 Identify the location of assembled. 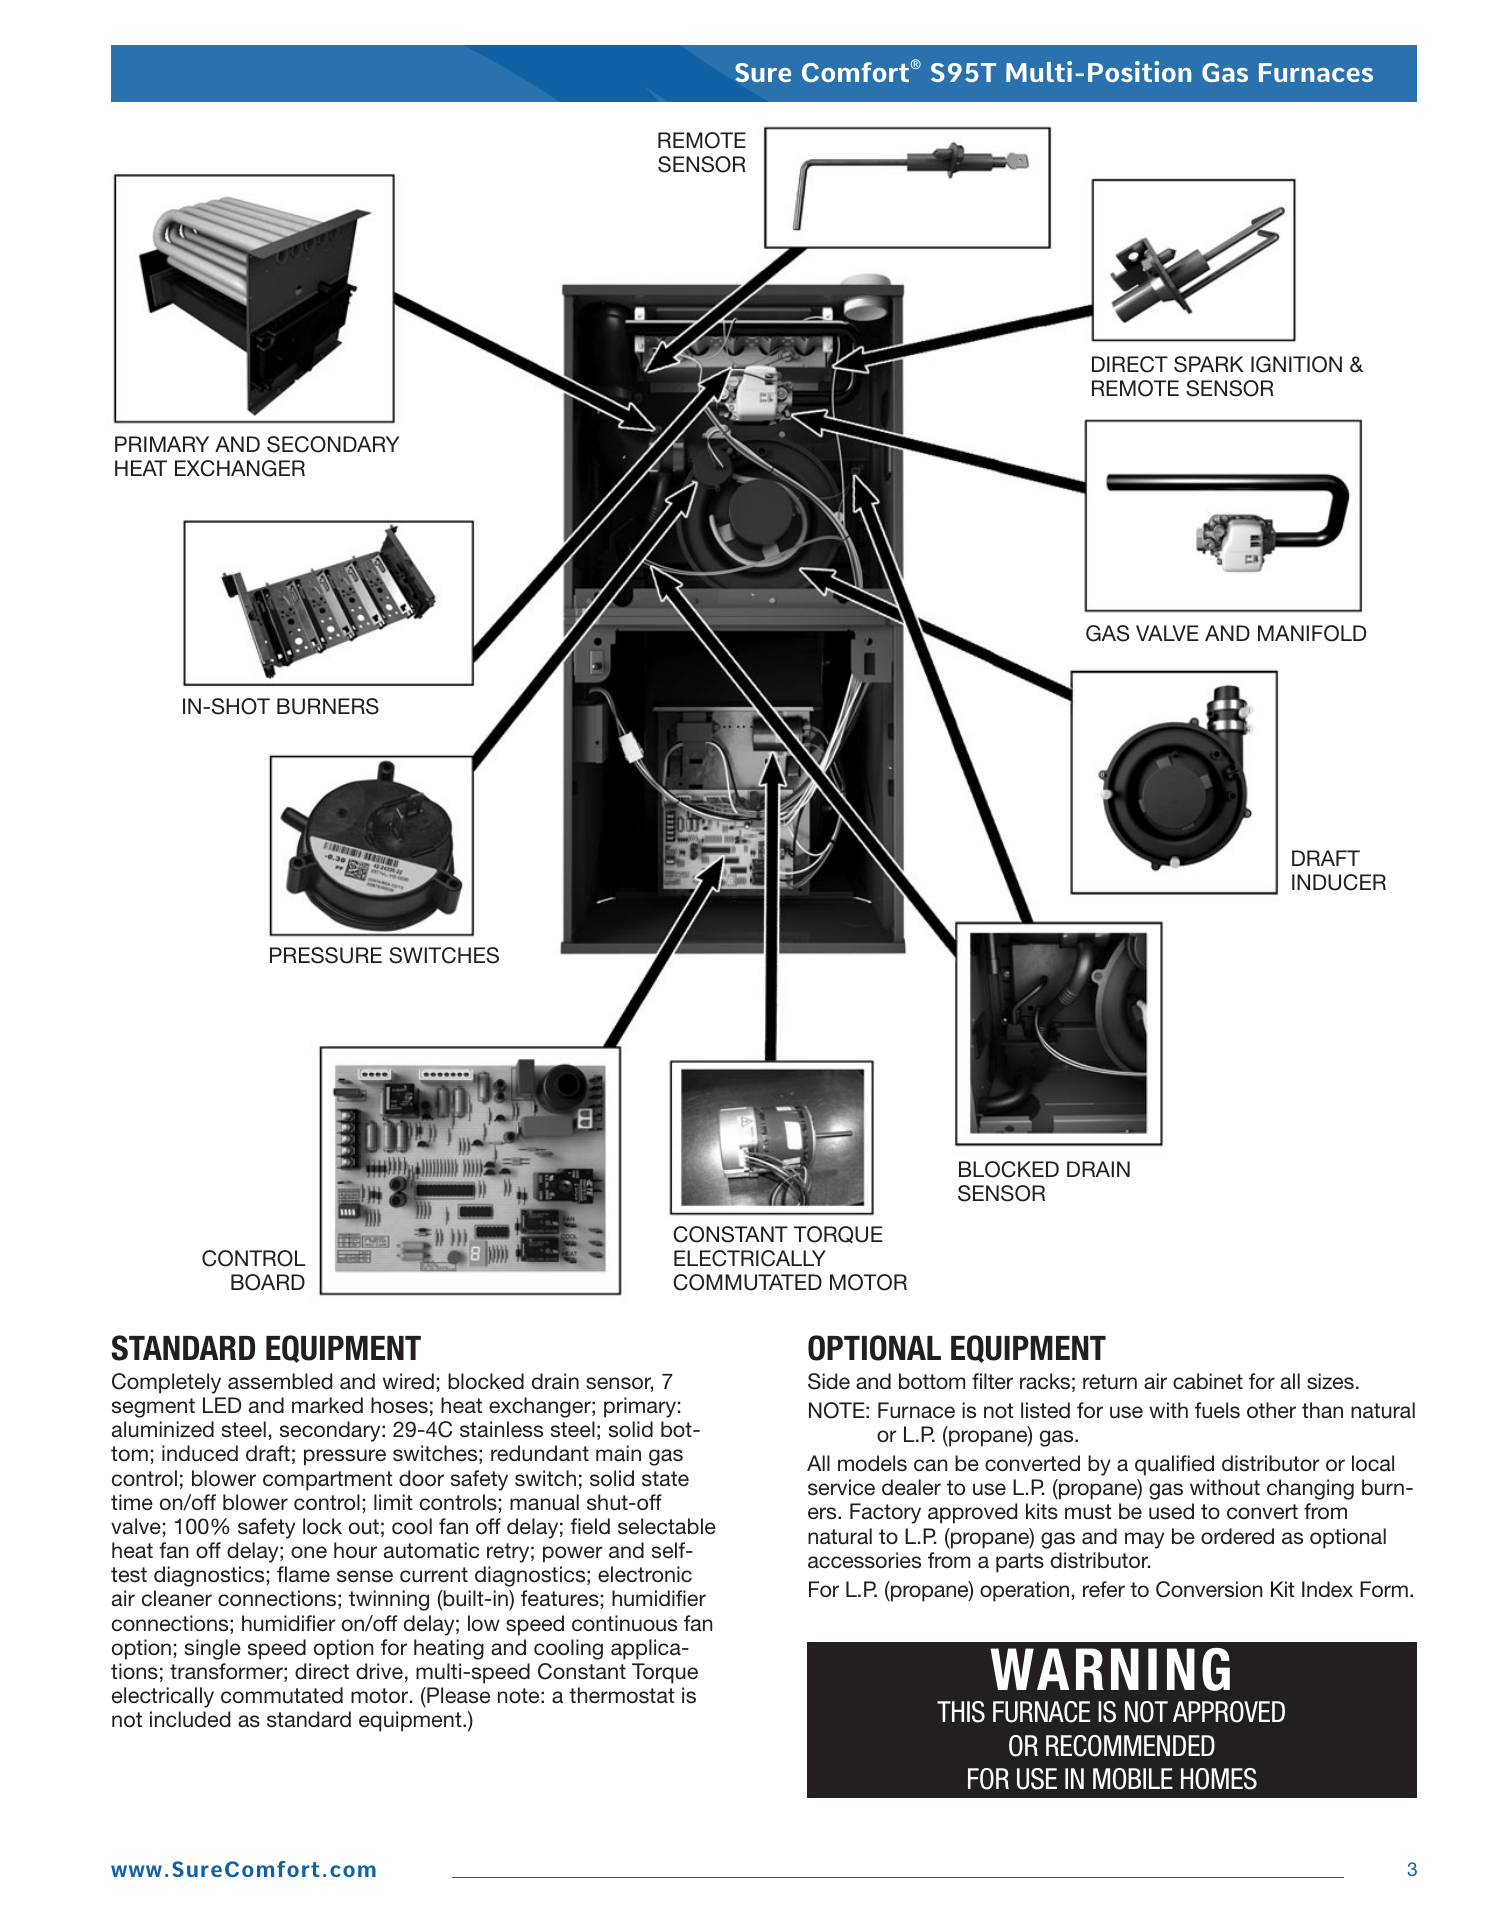
(280, 1381).
